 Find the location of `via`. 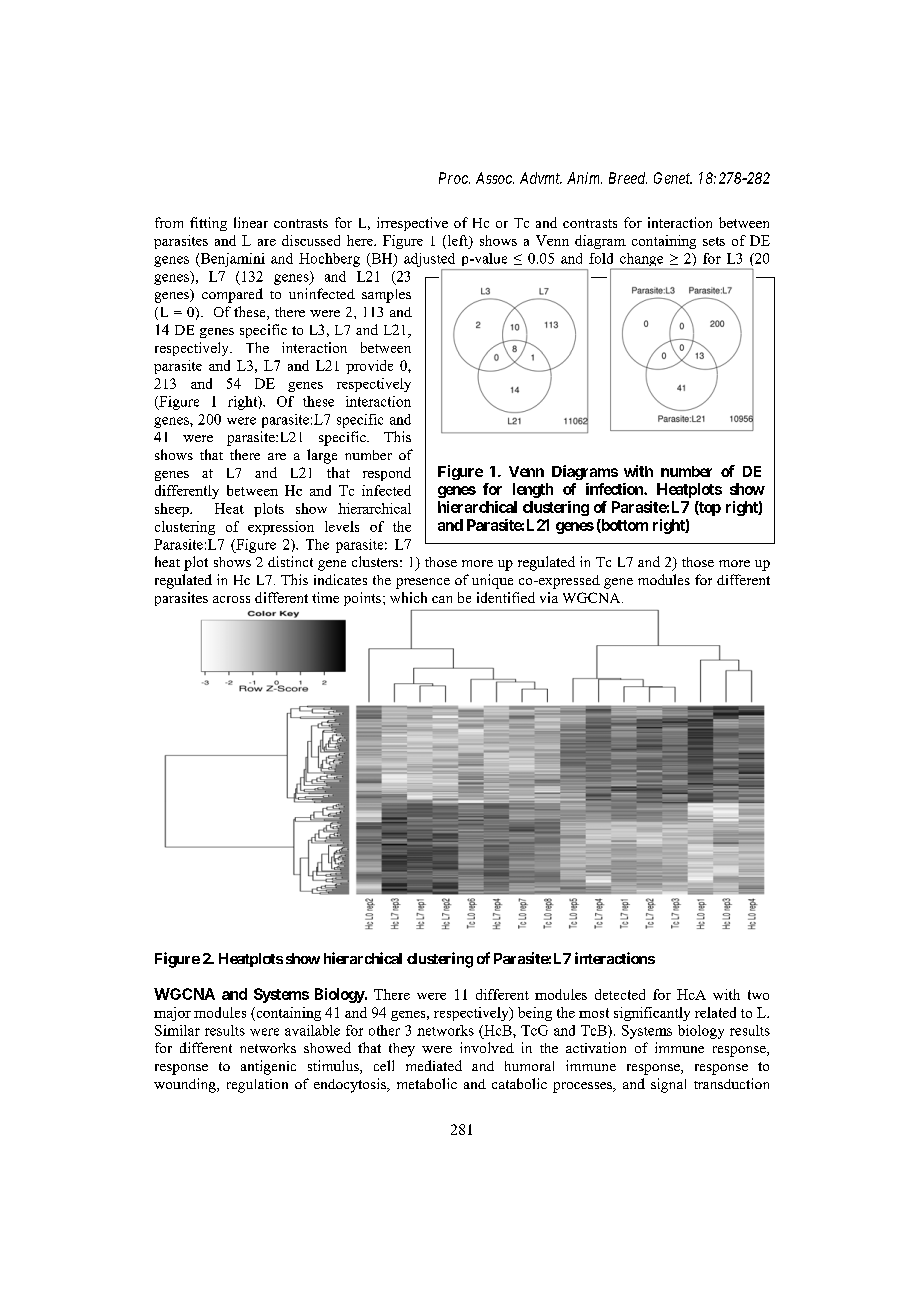

via is located at coordinates (549, 597).
